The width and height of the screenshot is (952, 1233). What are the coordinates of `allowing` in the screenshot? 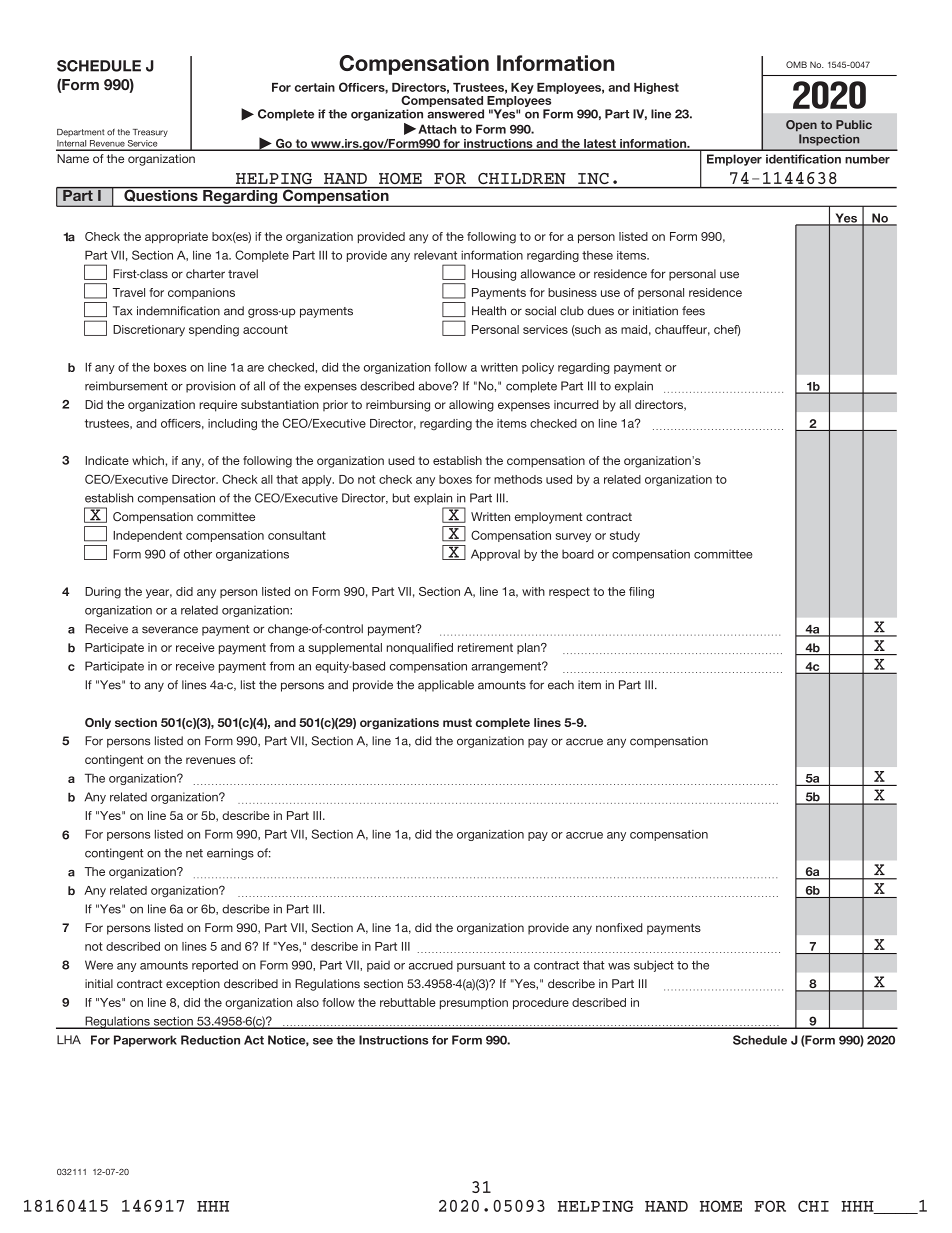 It's located at (471, 406).
